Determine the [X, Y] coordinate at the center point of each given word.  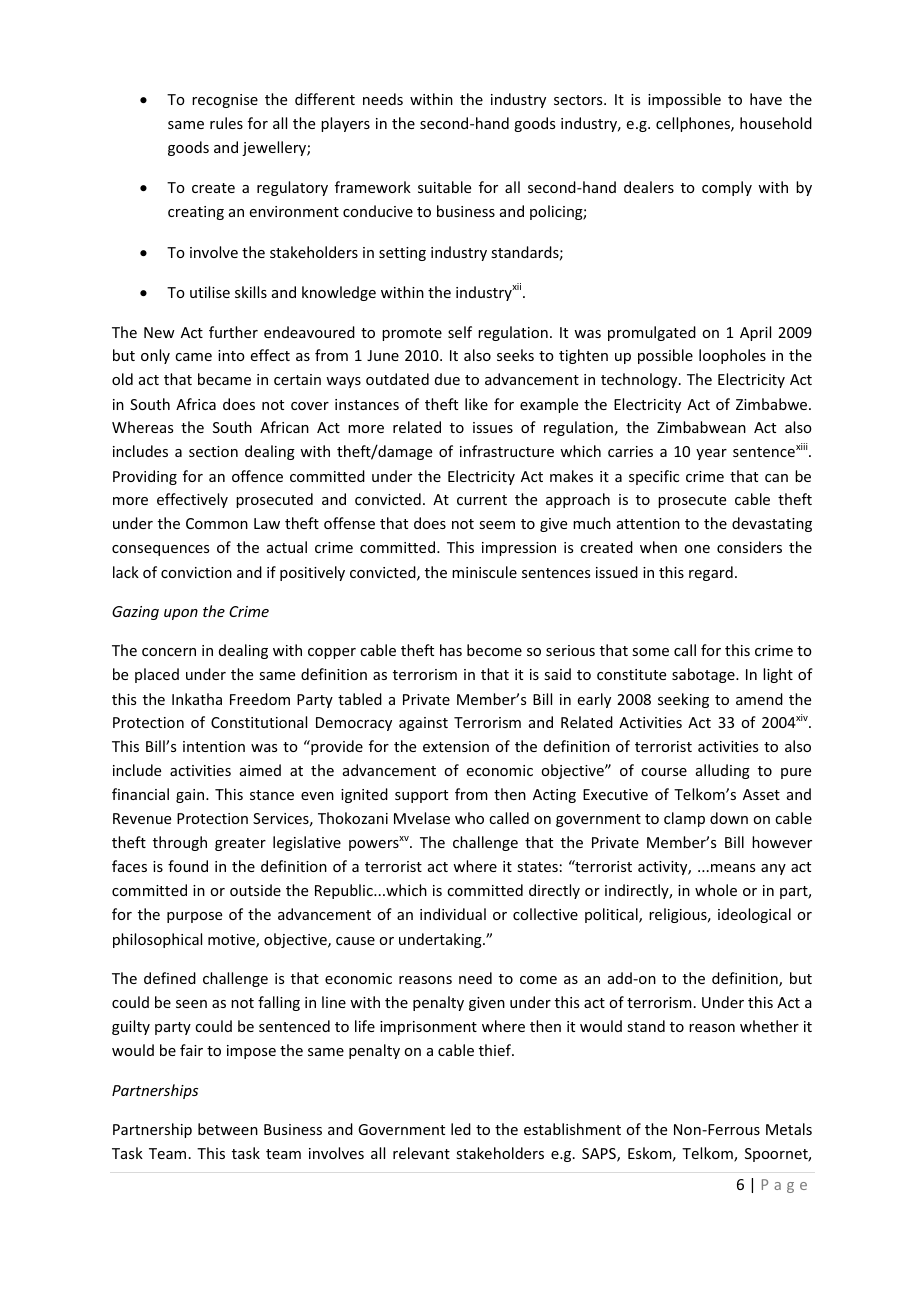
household [776, 123]
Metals [789, 1129]
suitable [444, 187]
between [228, 1129]
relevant [421, 1153]
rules [226, 123]
